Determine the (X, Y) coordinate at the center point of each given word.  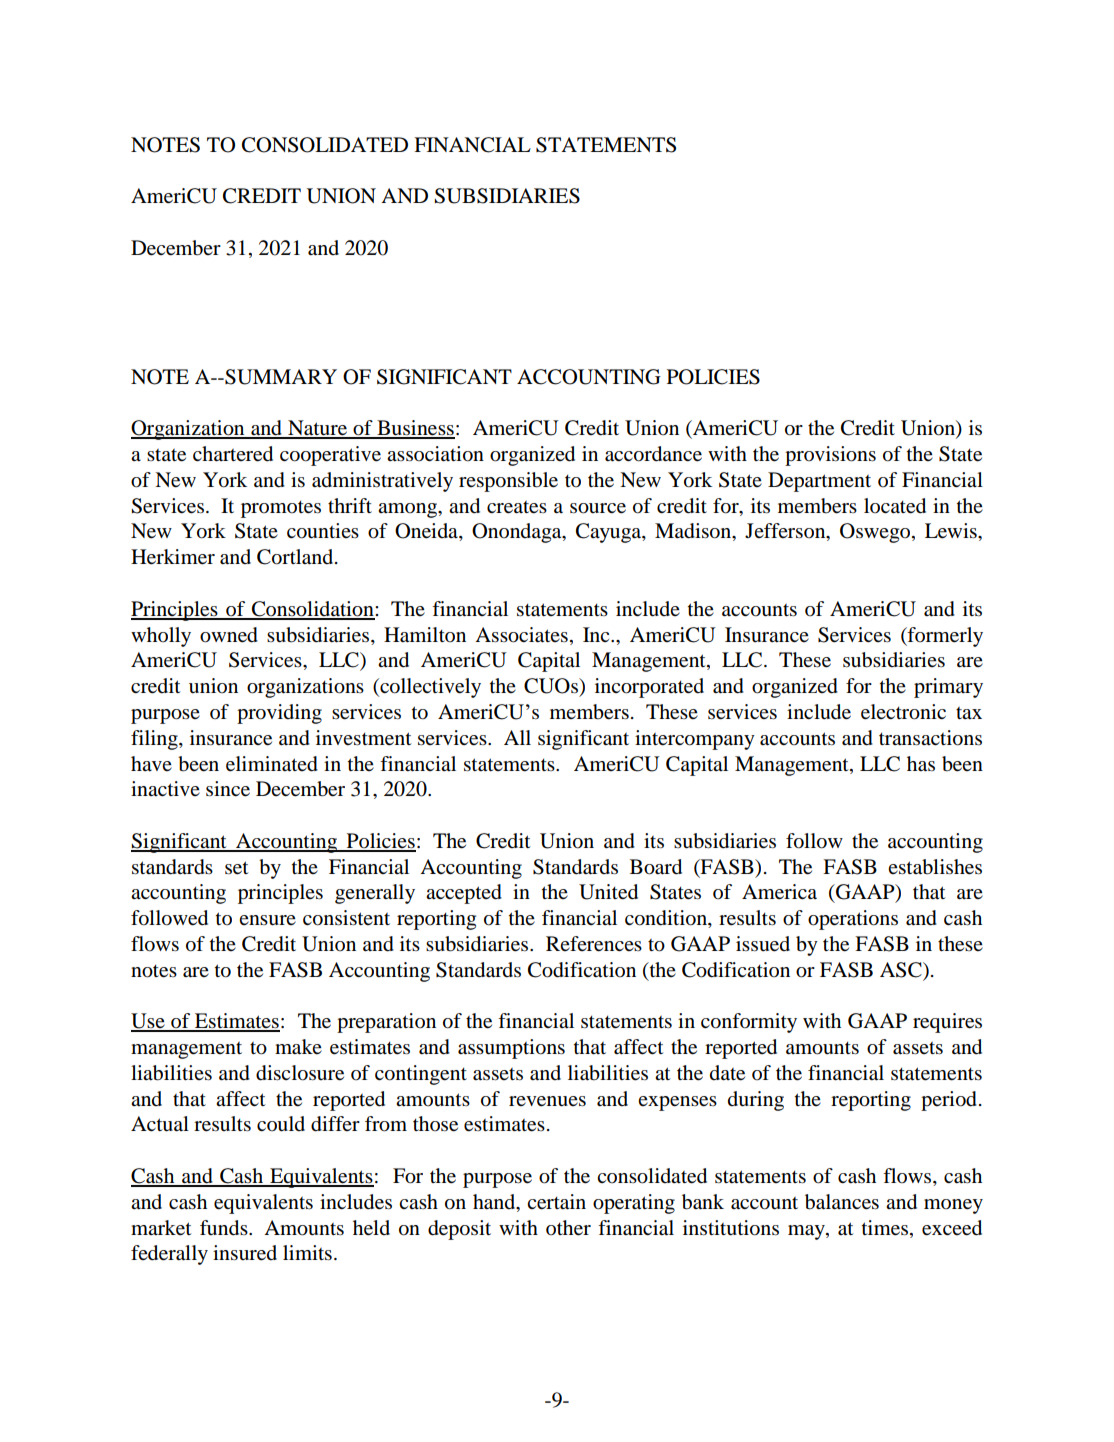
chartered (233, 454)
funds (225, 1228)
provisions (830, 456)
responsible (508, 482)
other (568, 1228)
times (886, 1228)
